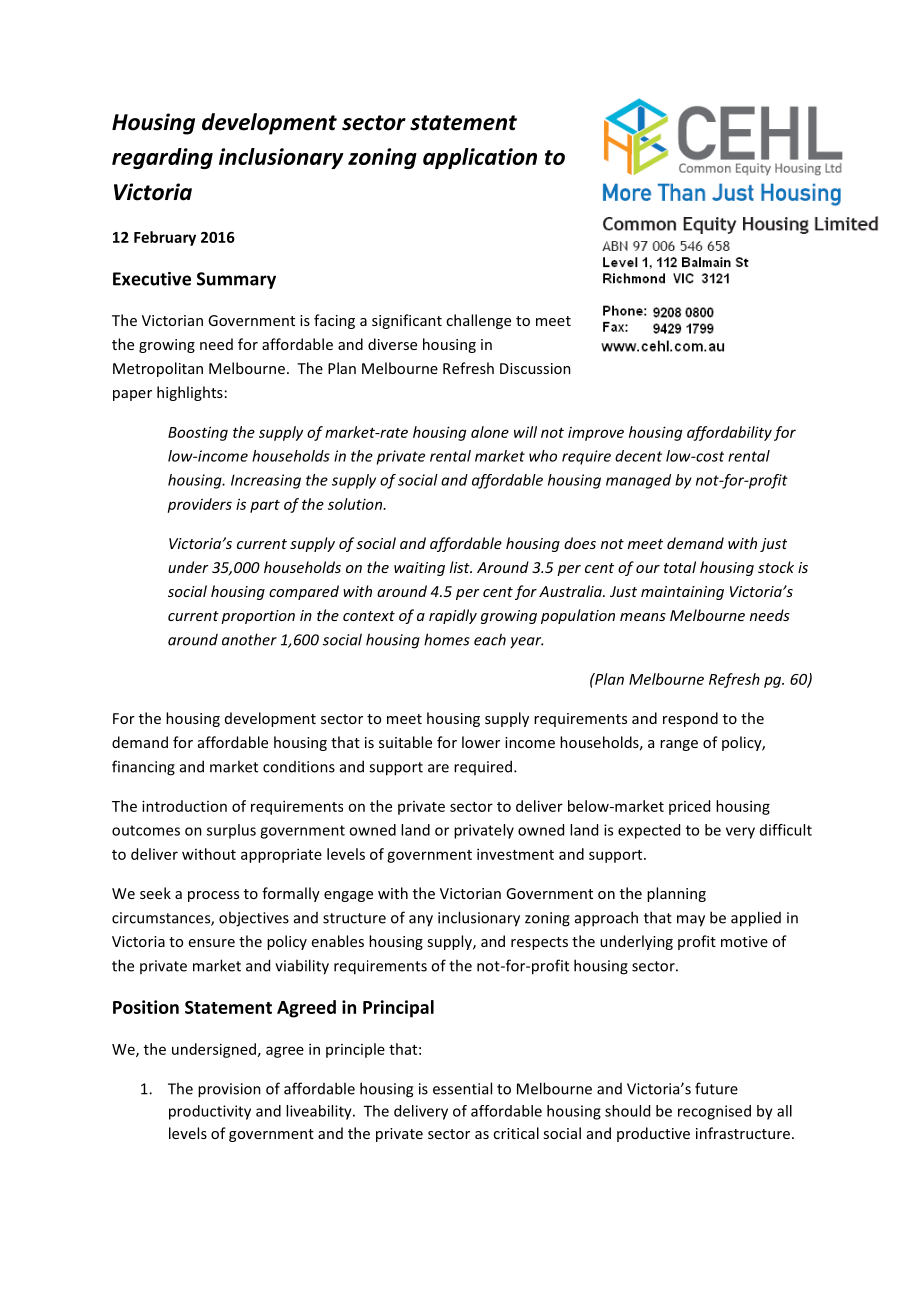  Describe the element at coordinates (490, 432) in the screenshot. I see `alone` at that location.
